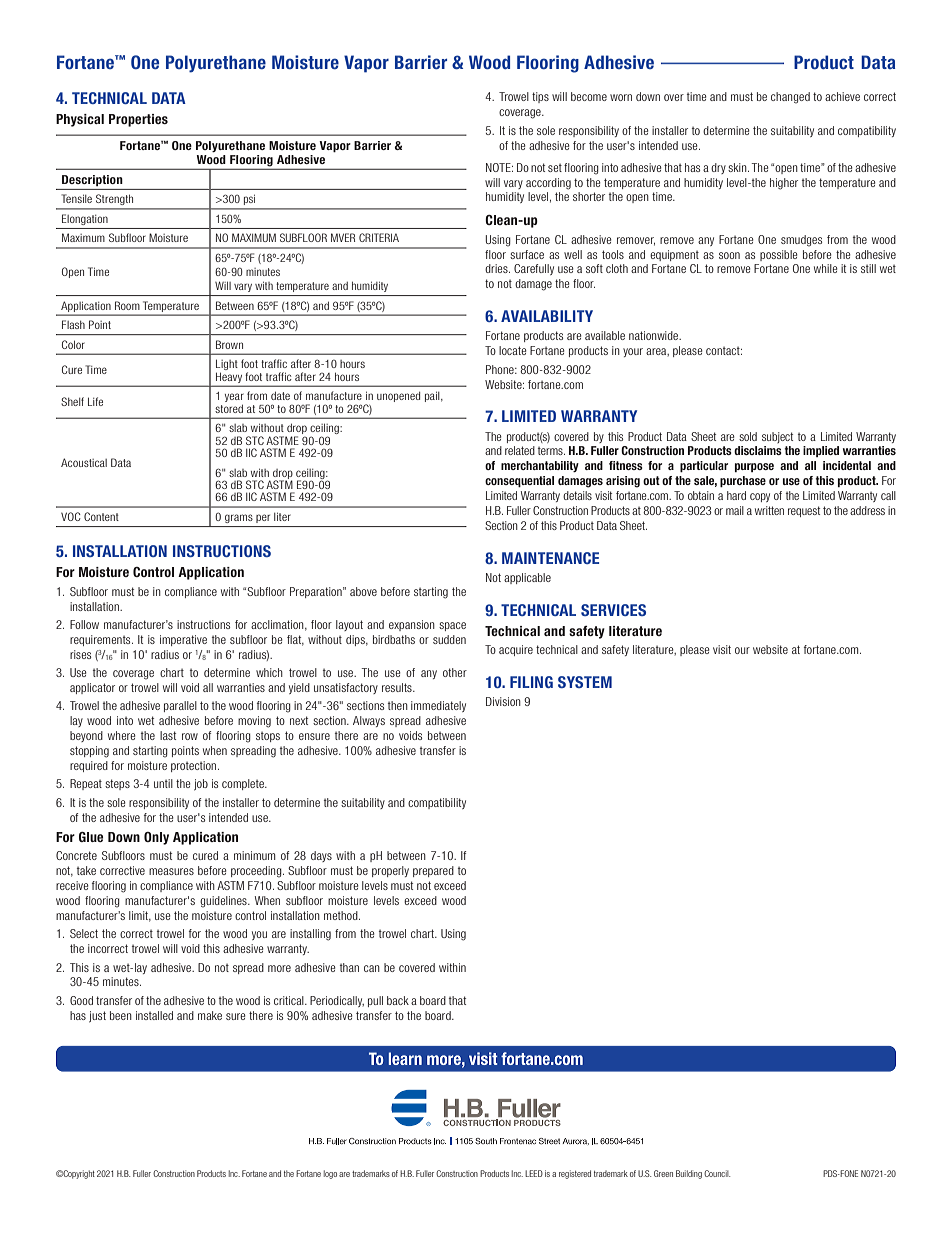 Image resolution: width=952 pixels, height=1233 pixels. What do you see at coordinates (138, 120) in the screenshot?
I see `Properties` at bounding box center [138, 120].
